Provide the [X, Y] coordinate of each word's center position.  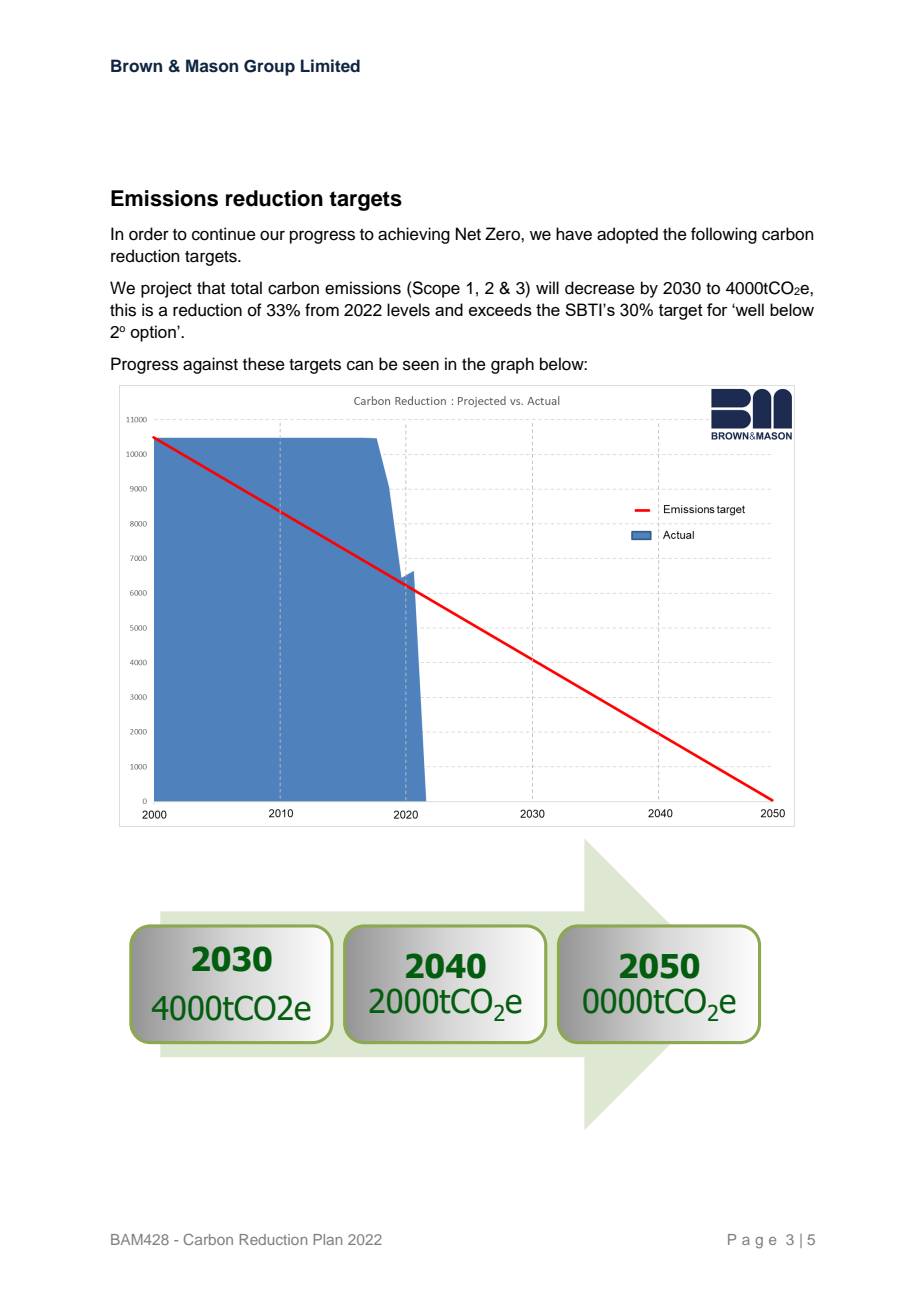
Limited [330, 66]
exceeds [500, 309]
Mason [212, 66]
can [360, 365]
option [154, 333]
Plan [327, 1239]
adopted [627, 235]
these [264, 364]
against [210, 365]
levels [408, 310]
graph [512, 365]
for [717, 309]
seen [421, 365]
